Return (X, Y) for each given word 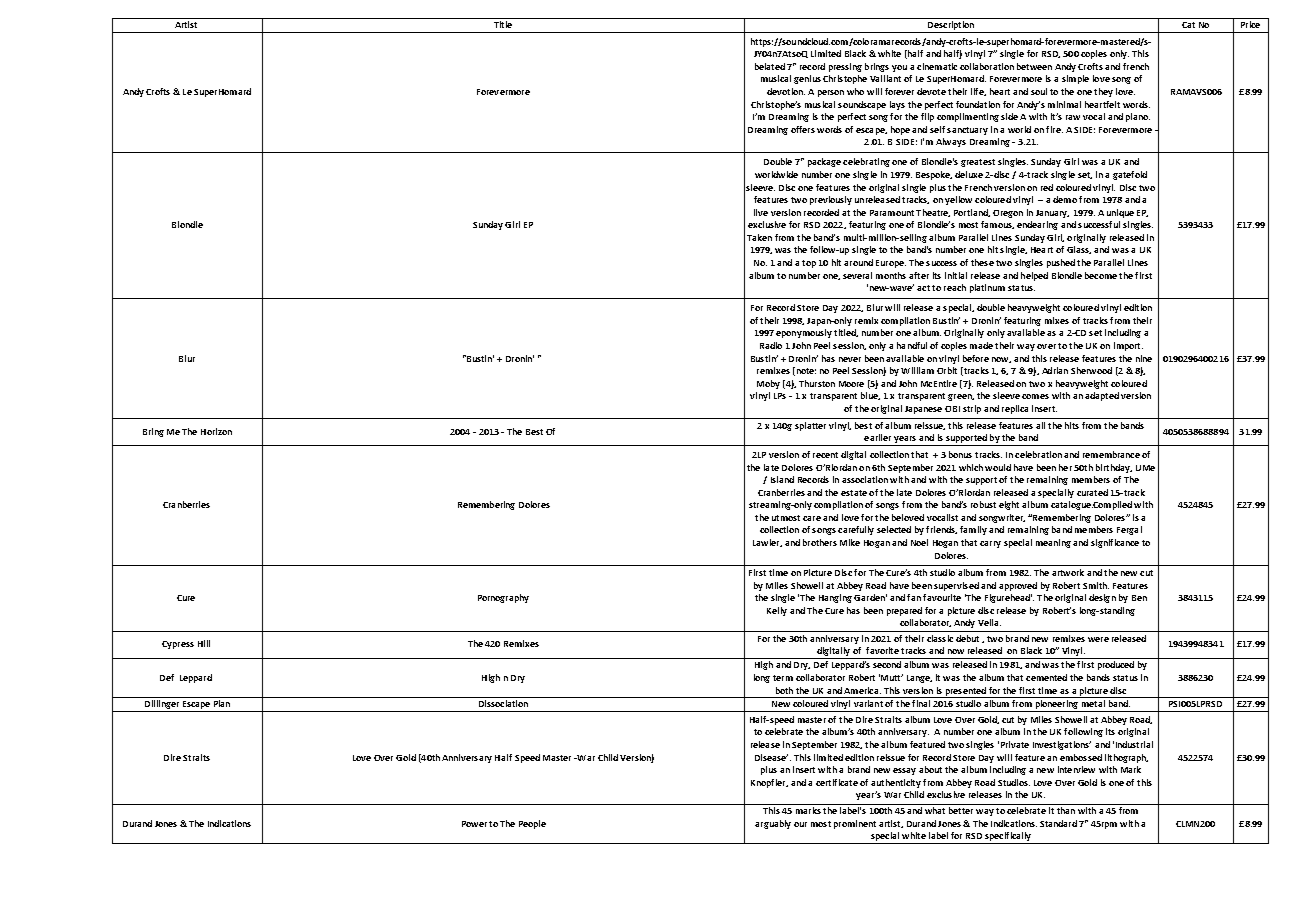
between (1034, 66)
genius (807, 79)
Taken (759, 237)
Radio (771, 345)
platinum (987, 288)
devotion (786, 91)
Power (474, 824)
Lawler (767, 543)
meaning (1053, 543)
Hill (204, 643)
